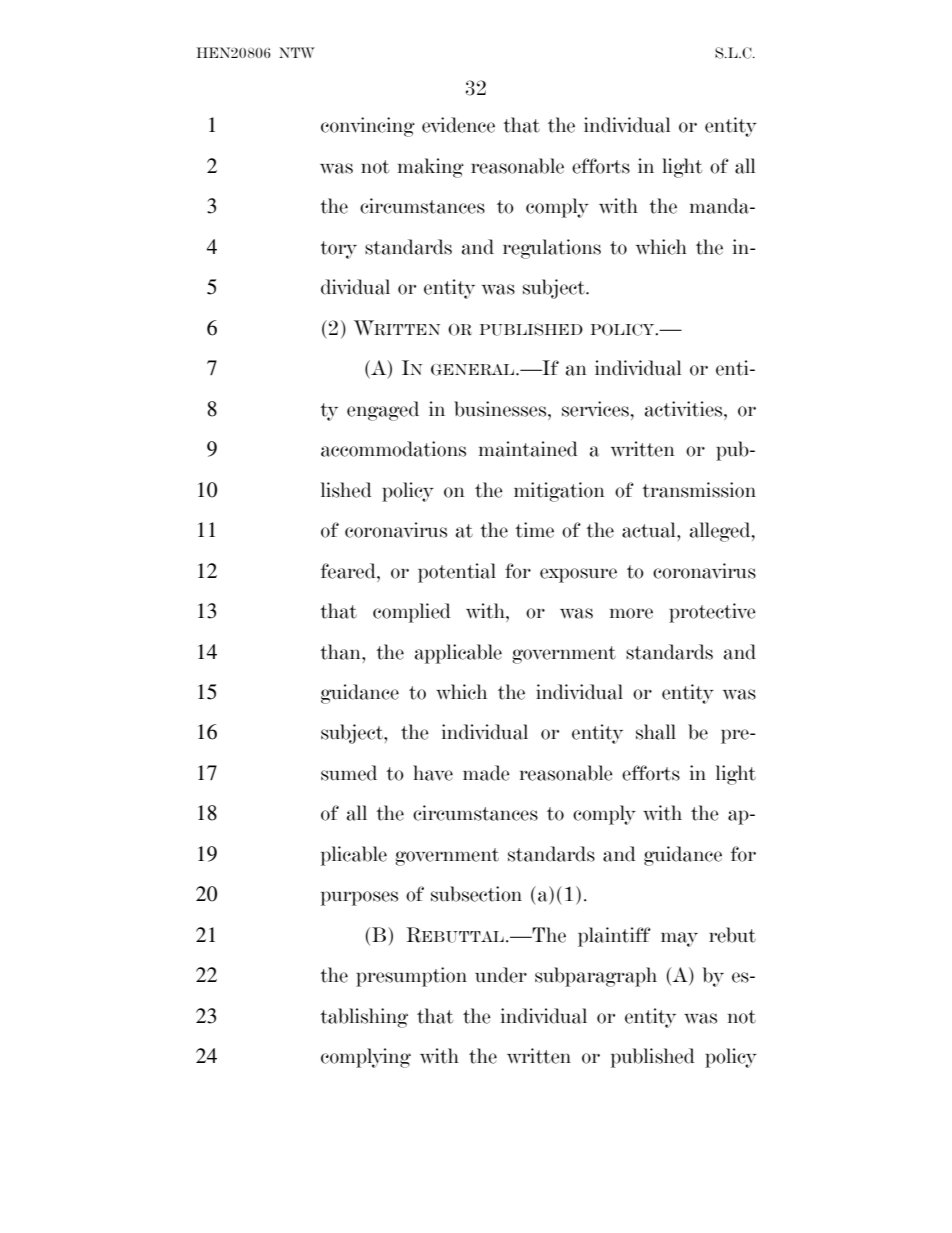  What do you see at coordinates (368, 127) in the image?
I see `convincing` at bounding box center [368, 127].
